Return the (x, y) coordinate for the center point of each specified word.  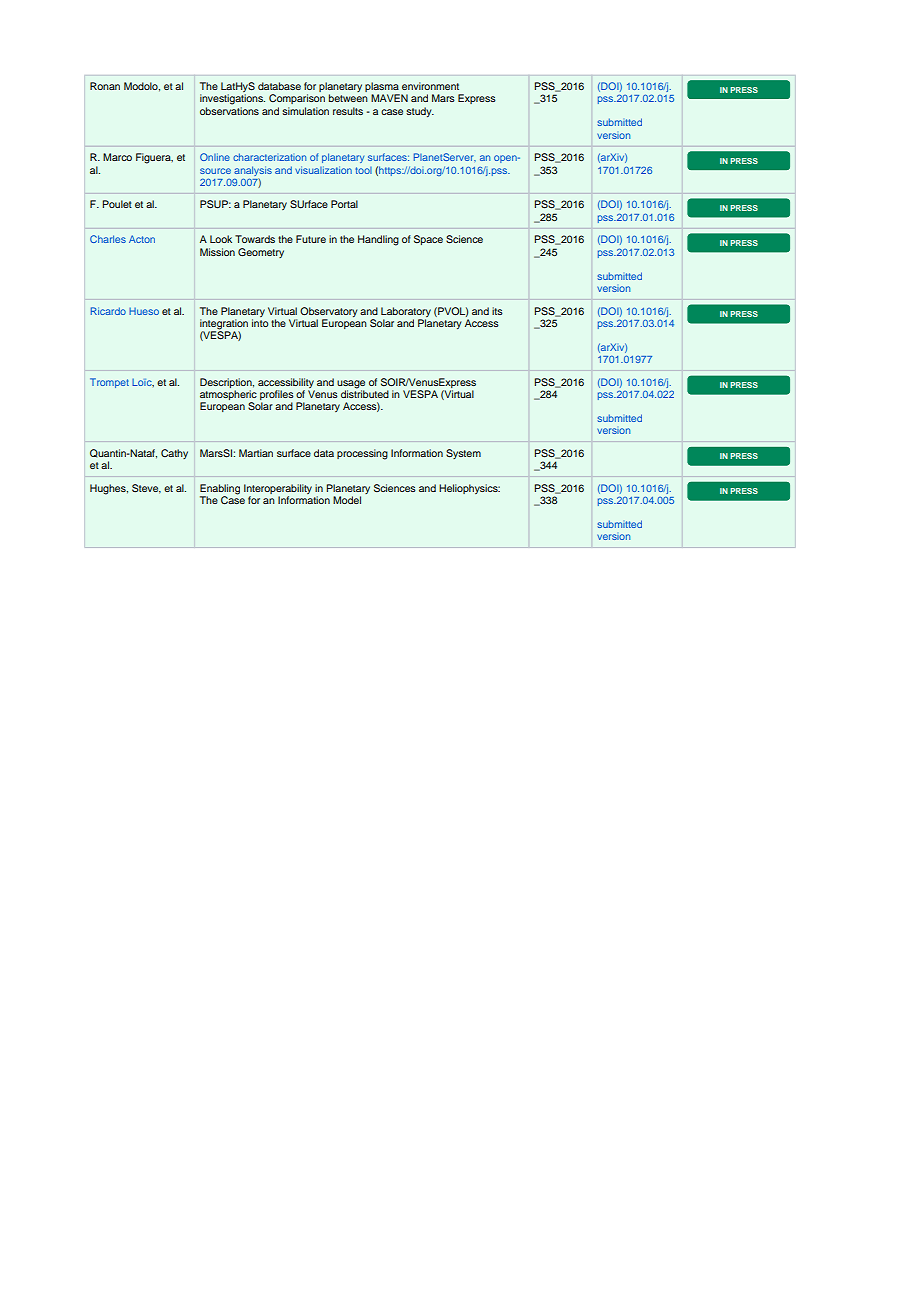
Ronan (105, 86)
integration (224, 324)
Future (311, 239)
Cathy (174, 454)
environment (430, 86)
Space (428, 240)
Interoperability (278, 489)
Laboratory (406, 312)
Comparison (297, 99)
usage (351, 384)
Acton (142, 239)
